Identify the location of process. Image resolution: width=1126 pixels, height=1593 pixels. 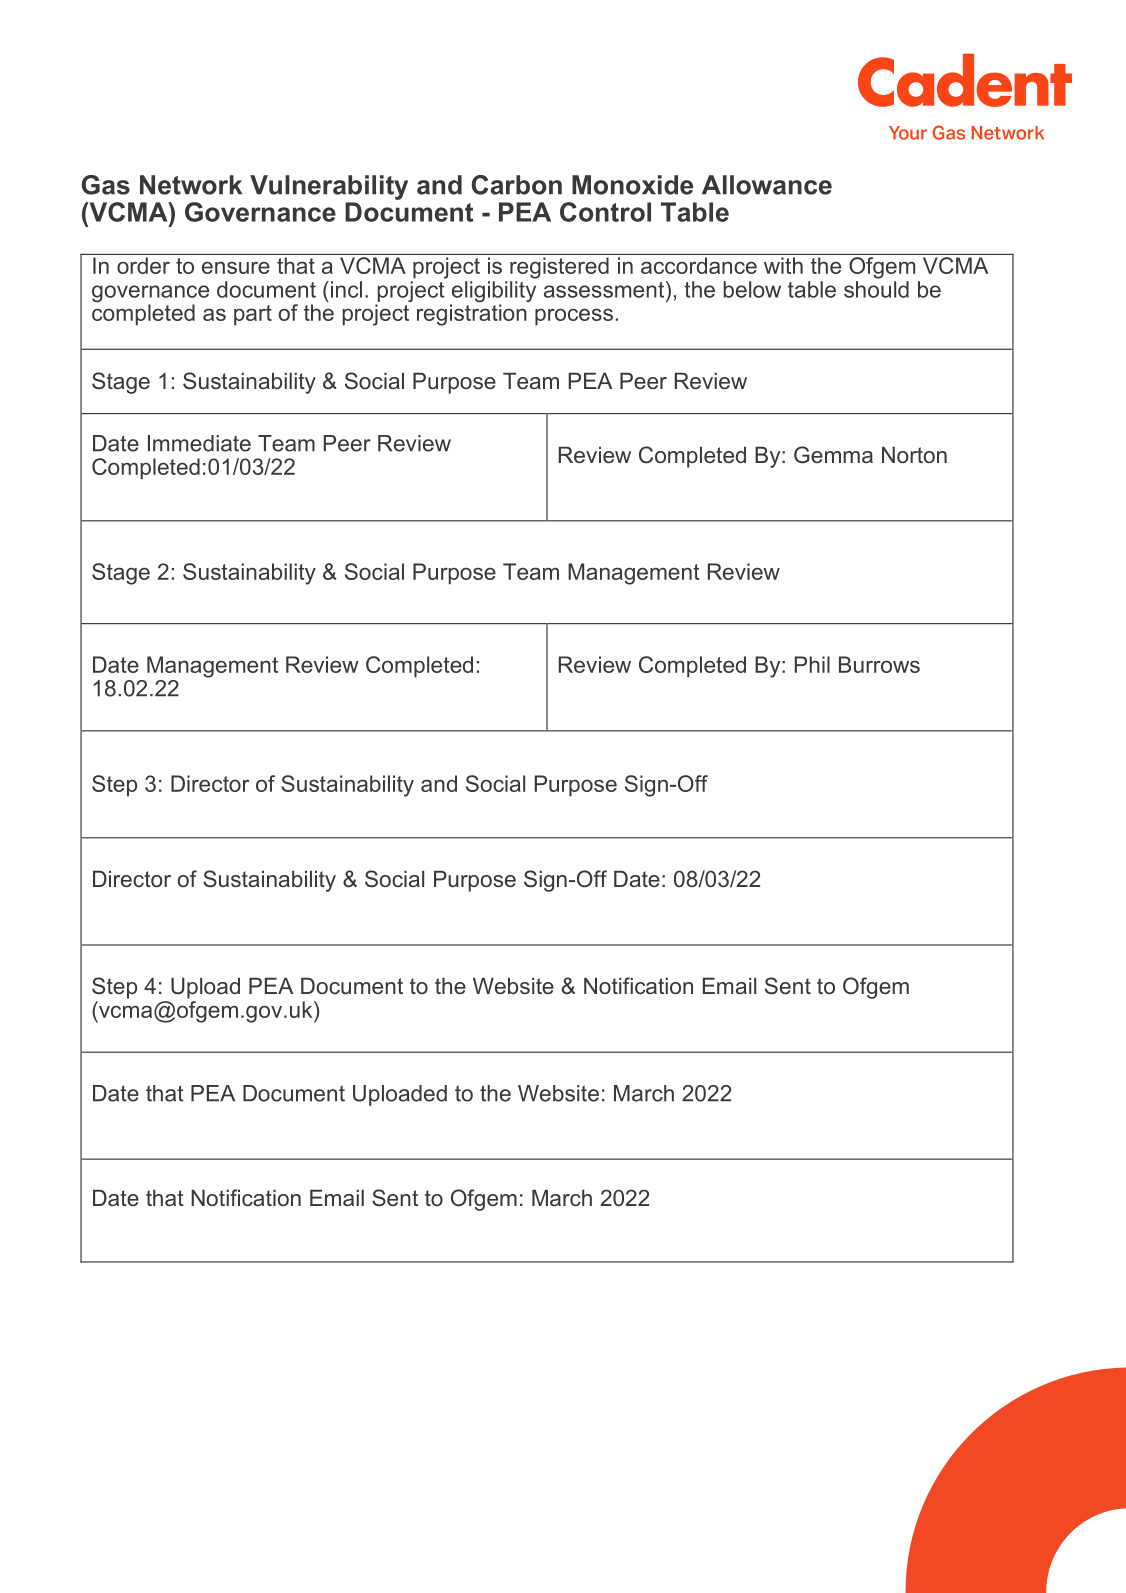
(574, 317).
